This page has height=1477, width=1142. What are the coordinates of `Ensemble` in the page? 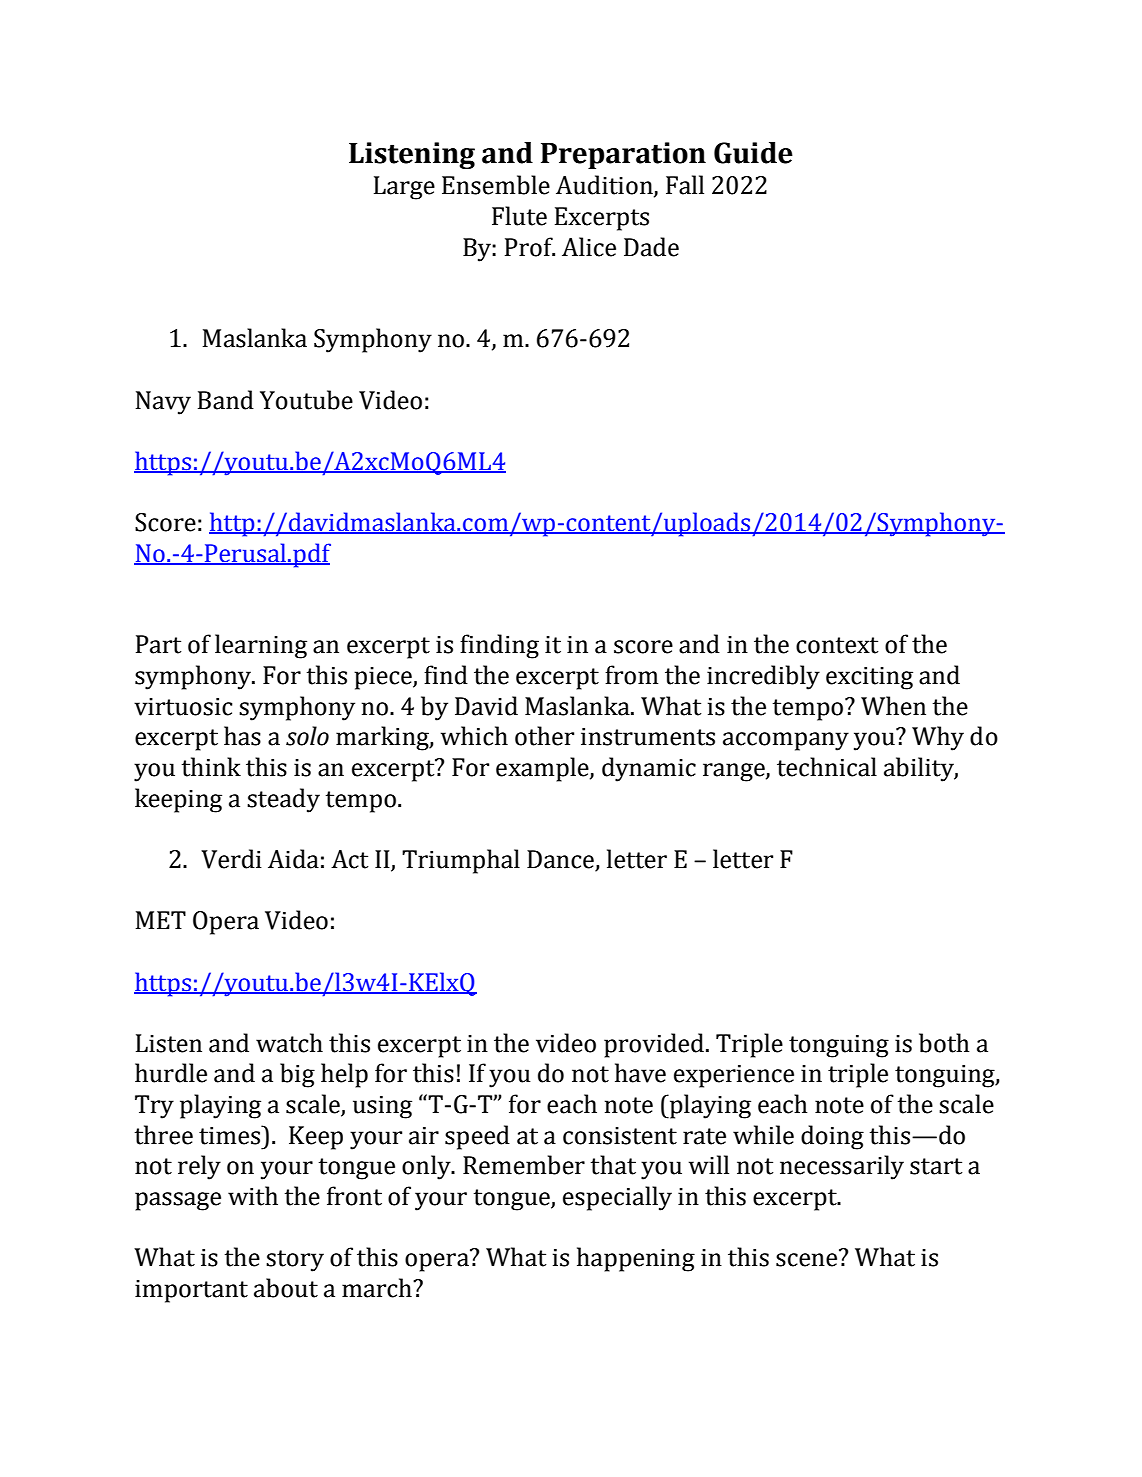 It's located at (496, 185).
